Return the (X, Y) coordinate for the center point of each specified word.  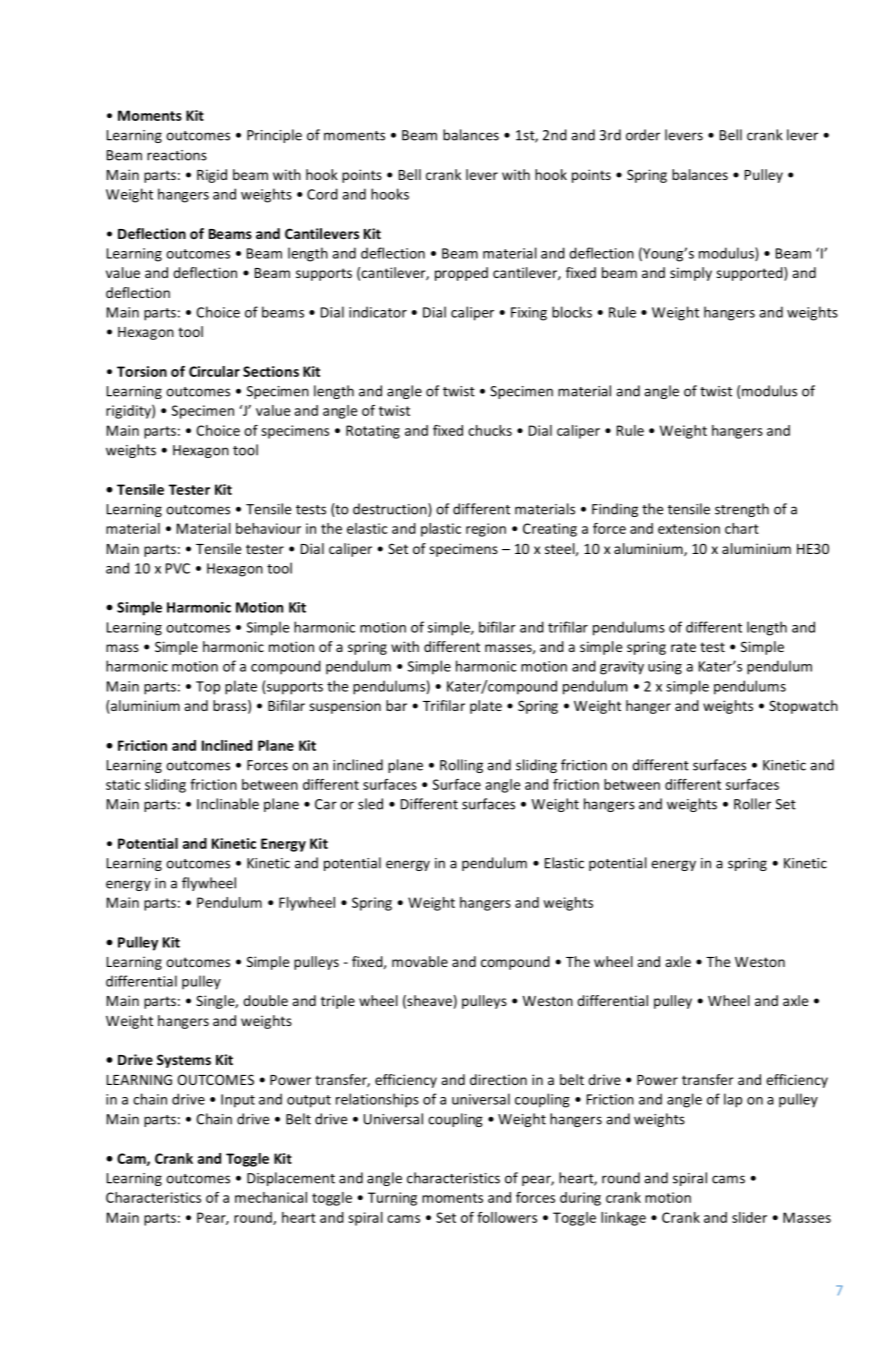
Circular (214, 371)
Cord (322, 194)
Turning (392, 1199)
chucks (490, 430)
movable (420, 961)
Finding (615, 510)
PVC (178, 568)
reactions (177, 155)
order (643, 135)
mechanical (271, 1197)
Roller (752, 804)
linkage (623, 1219)
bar (396, 705)
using (665, 668)
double (265, 1000)
